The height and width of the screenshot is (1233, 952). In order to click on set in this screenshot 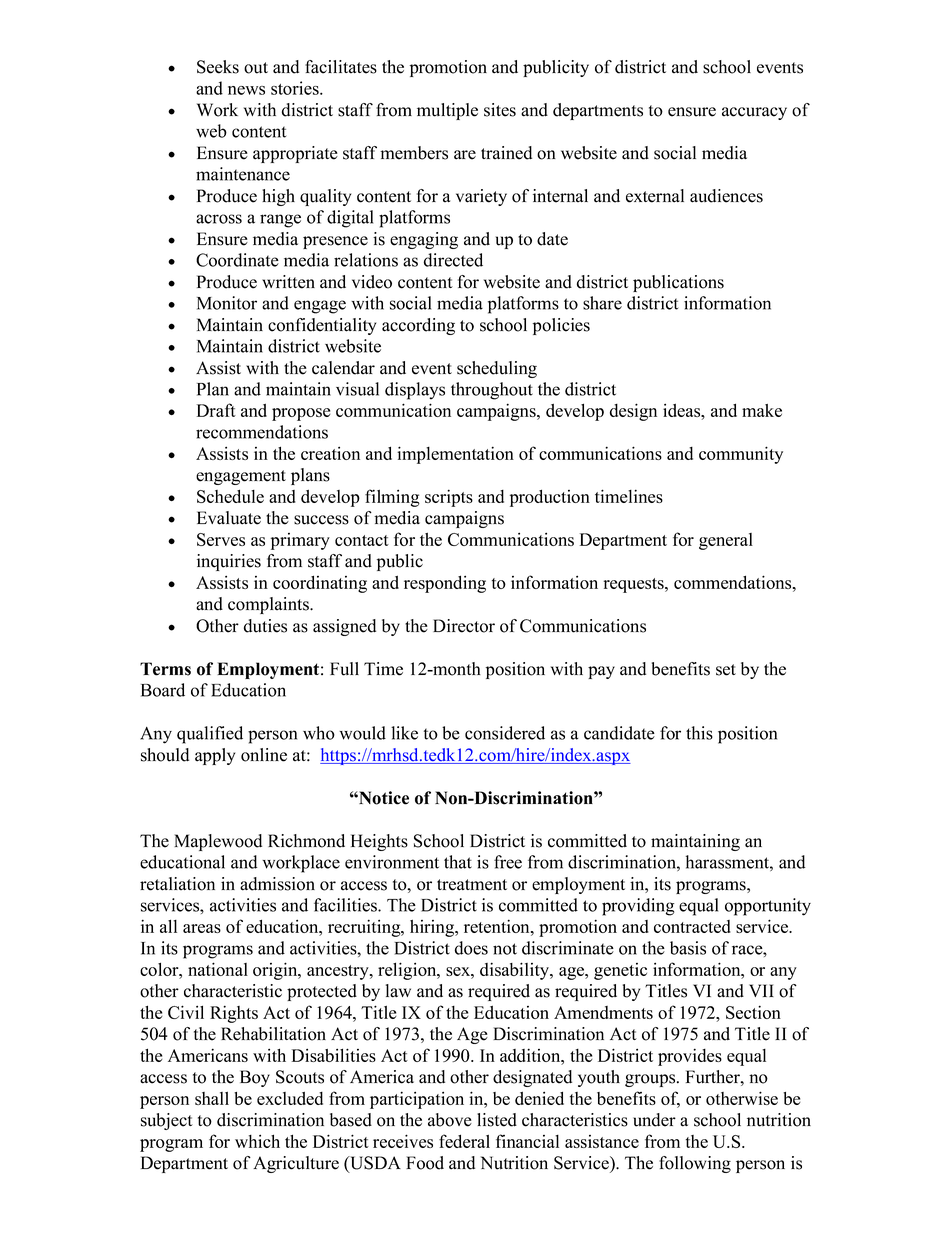, I will do `click(726, 670)`.
